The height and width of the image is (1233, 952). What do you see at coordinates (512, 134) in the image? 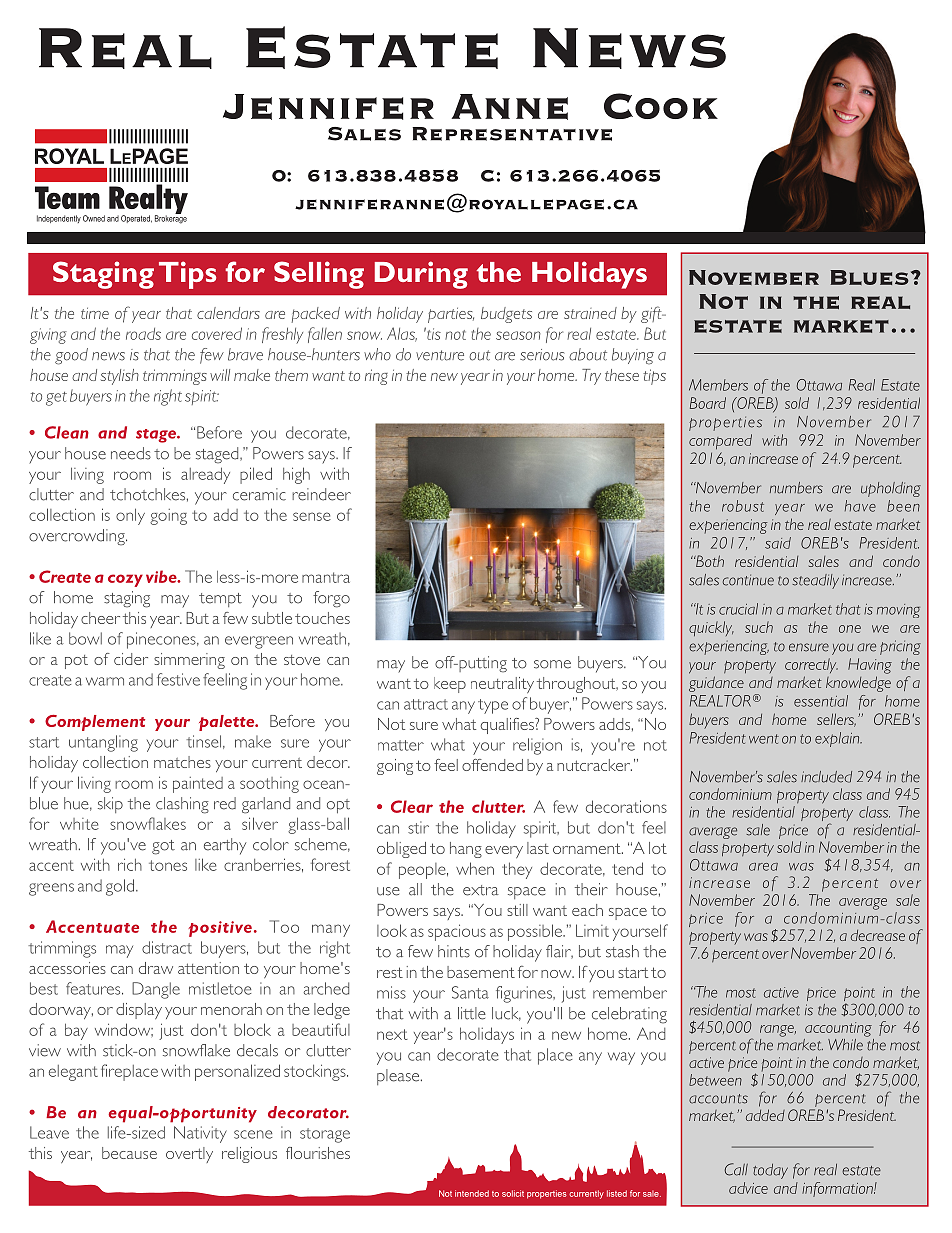
I see `Representative` at bounding box center [512, 134].
